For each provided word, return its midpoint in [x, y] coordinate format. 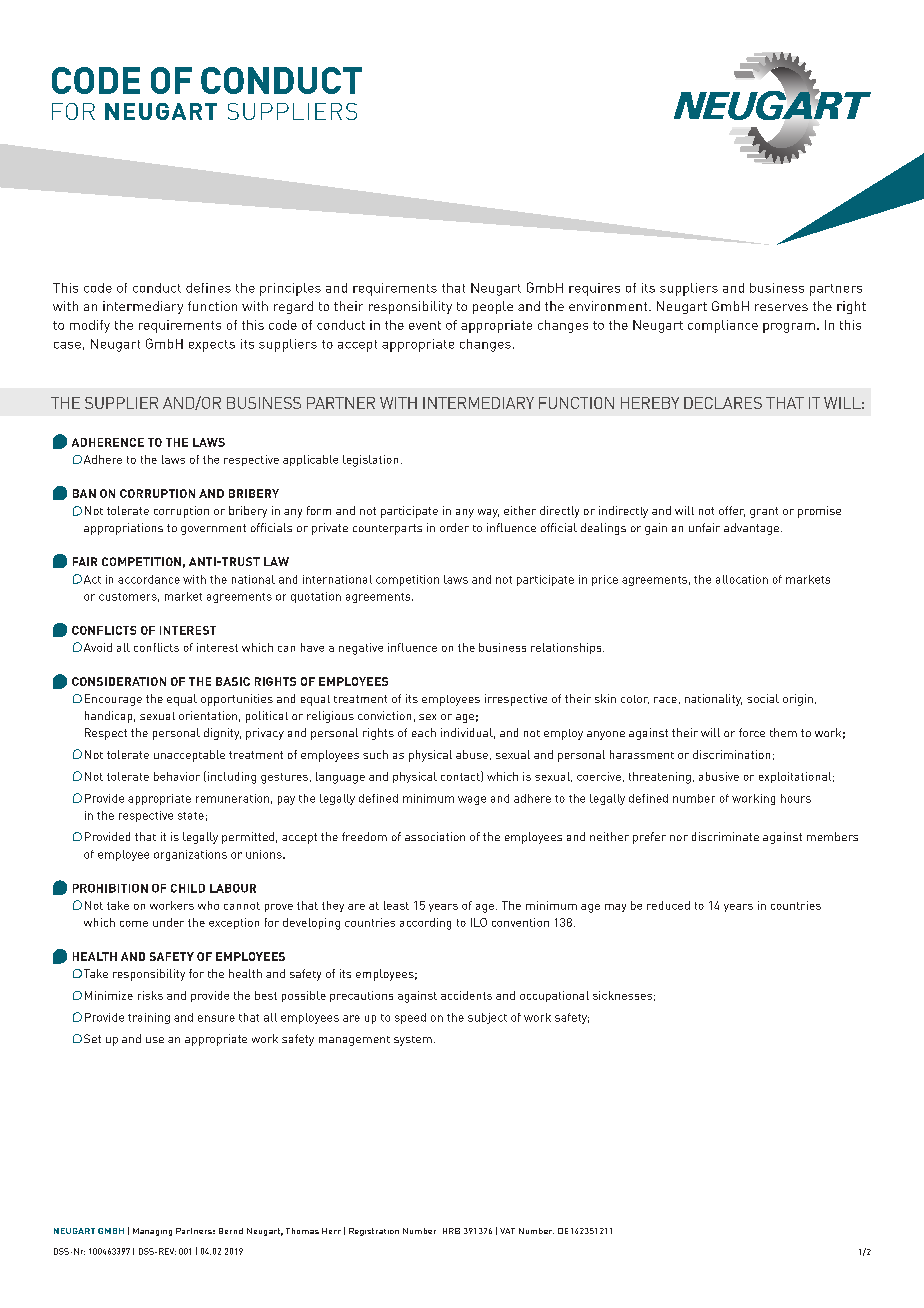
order [454, 527]
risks [150, 995]
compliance [723, 326]
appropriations [123, 529]
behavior [177, 776]
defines [208, 288]
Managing [152, 1232]
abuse [472, 754]
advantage [751, 529]
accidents [466, 995]
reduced [668, 905]
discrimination [731, 754]
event [425, 325]
